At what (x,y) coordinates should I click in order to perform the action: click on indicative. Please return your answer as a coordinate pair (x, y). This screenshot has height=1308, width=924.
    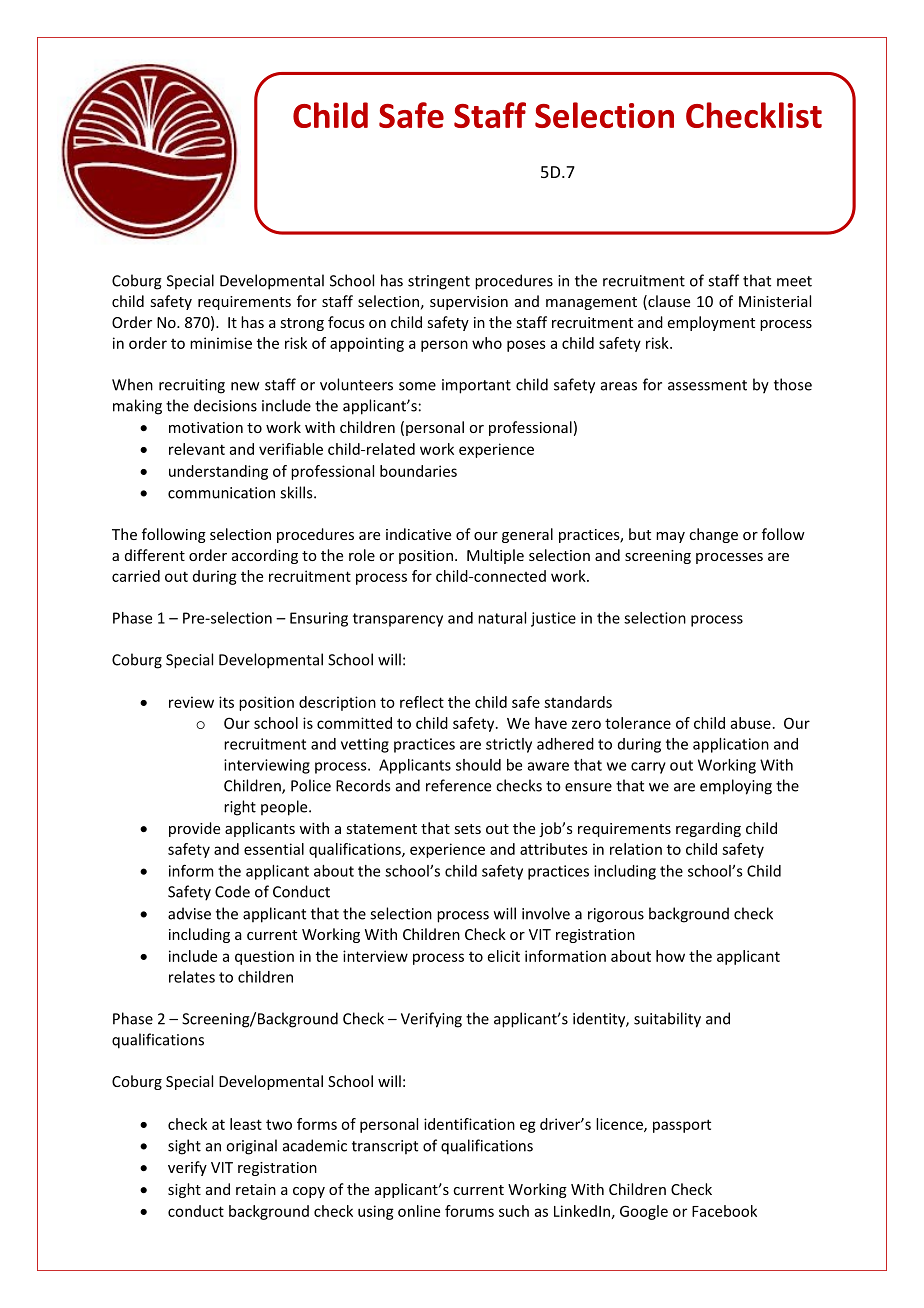
    Looking at the image, I should click on (418, 534).
